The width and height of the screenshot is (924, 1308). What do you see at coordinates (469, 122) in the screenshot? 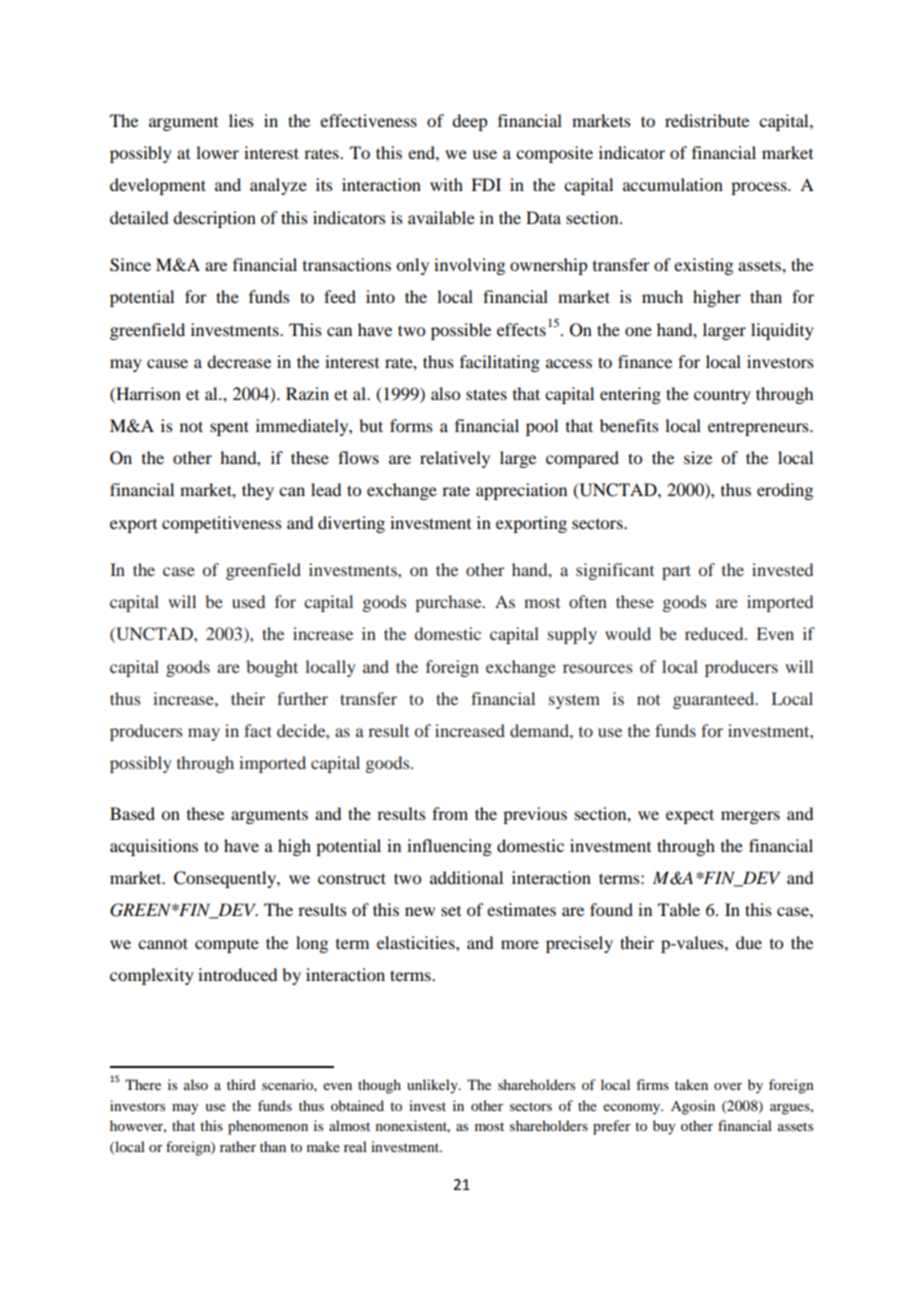
I see `deep` at bounding box center [469, 122].
